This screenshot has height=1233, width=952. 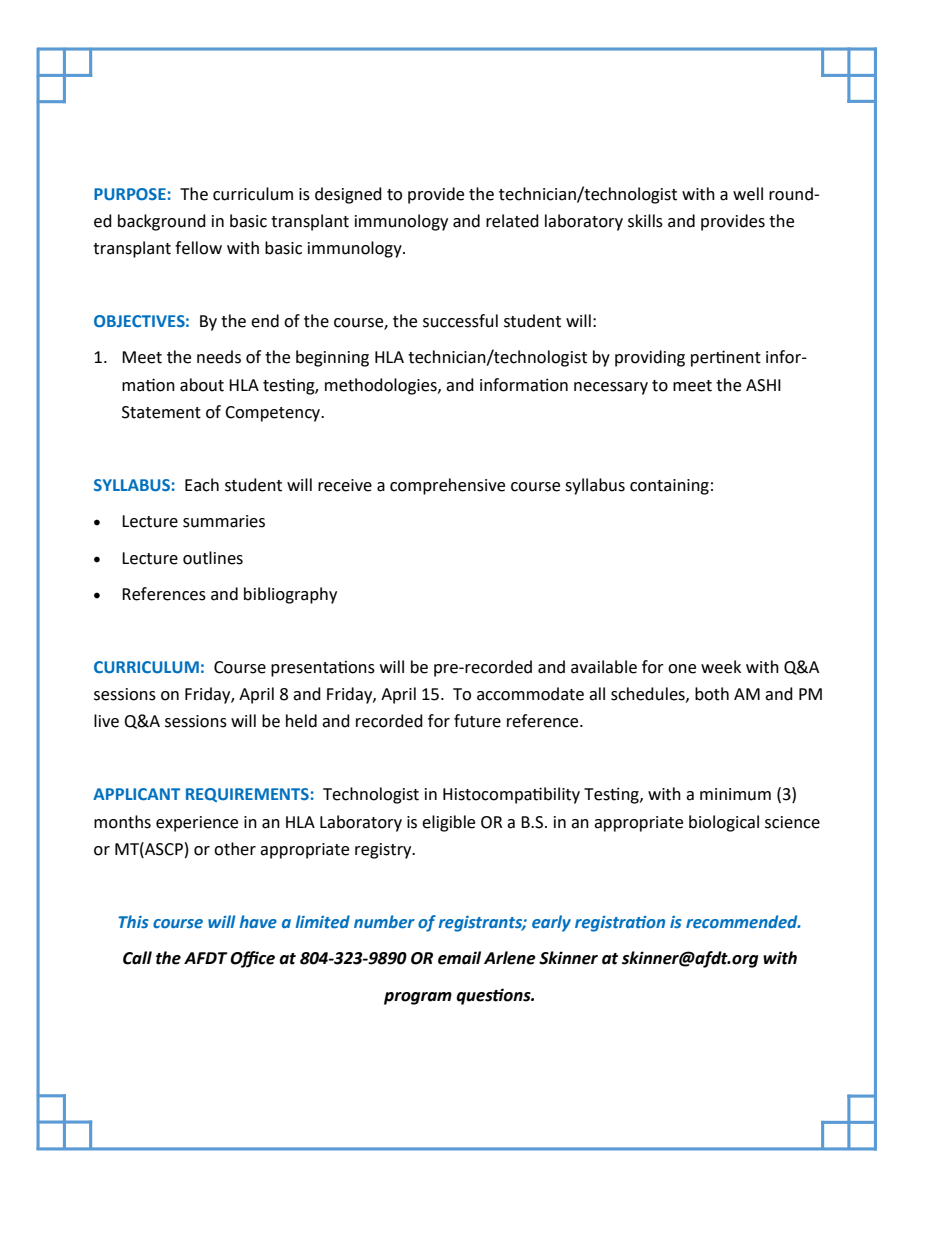 What do you see at coordinates (459, 958) in the screenshot?
I see `email` at bounding box center [459, 958].
